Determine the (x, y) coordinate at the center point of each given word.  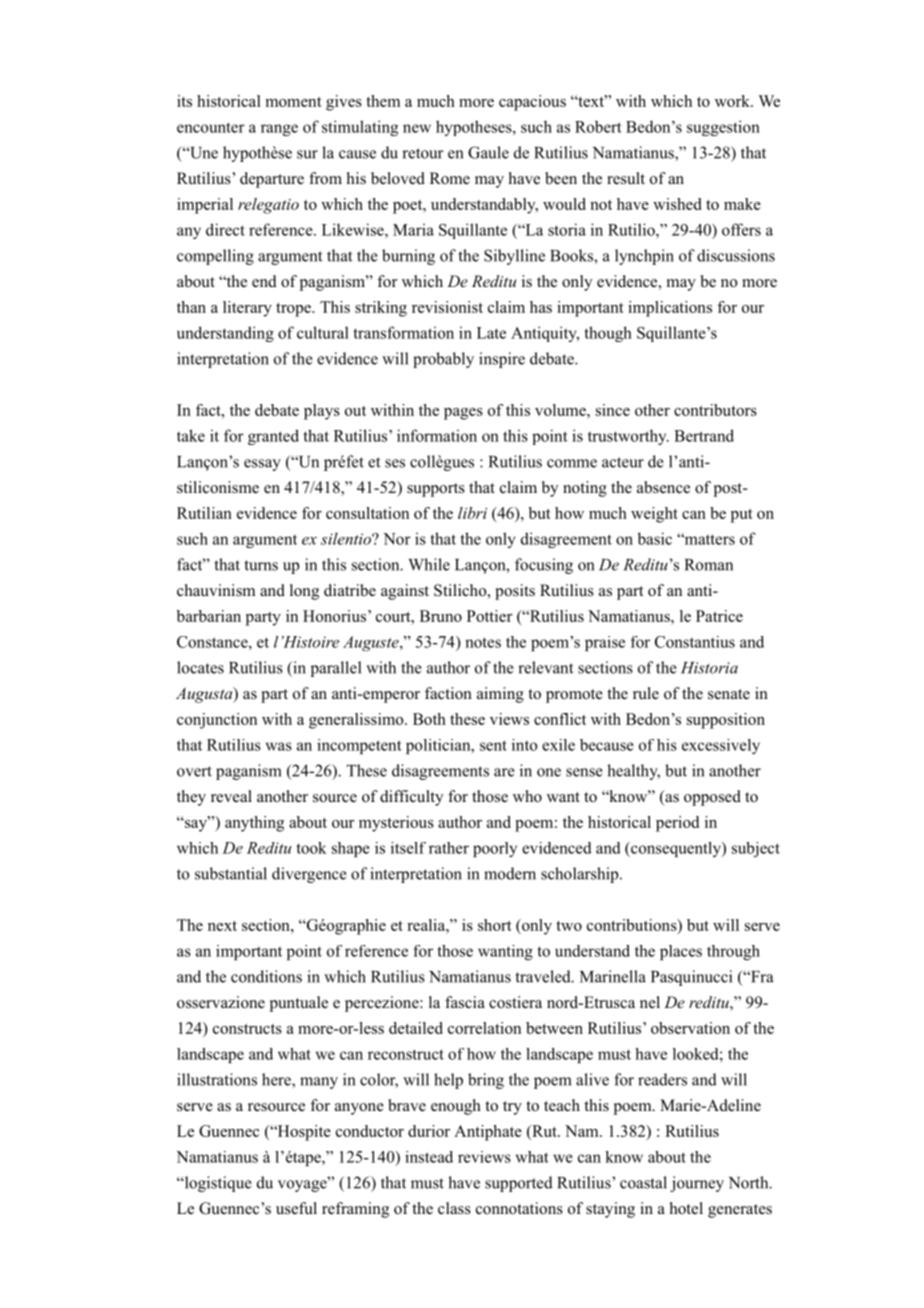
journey (697, 1184)
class (454, 1208)
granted (273, 437)
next (222, 926)
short (495, 925)
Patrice (719, 616)
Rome (450, 178)
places (681, 952)
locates (200, 667)
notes (483, 642)
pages (463, 414)
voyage (303, 1185)
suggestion (723, 128)
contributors (715, 410)
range (279, 130)
